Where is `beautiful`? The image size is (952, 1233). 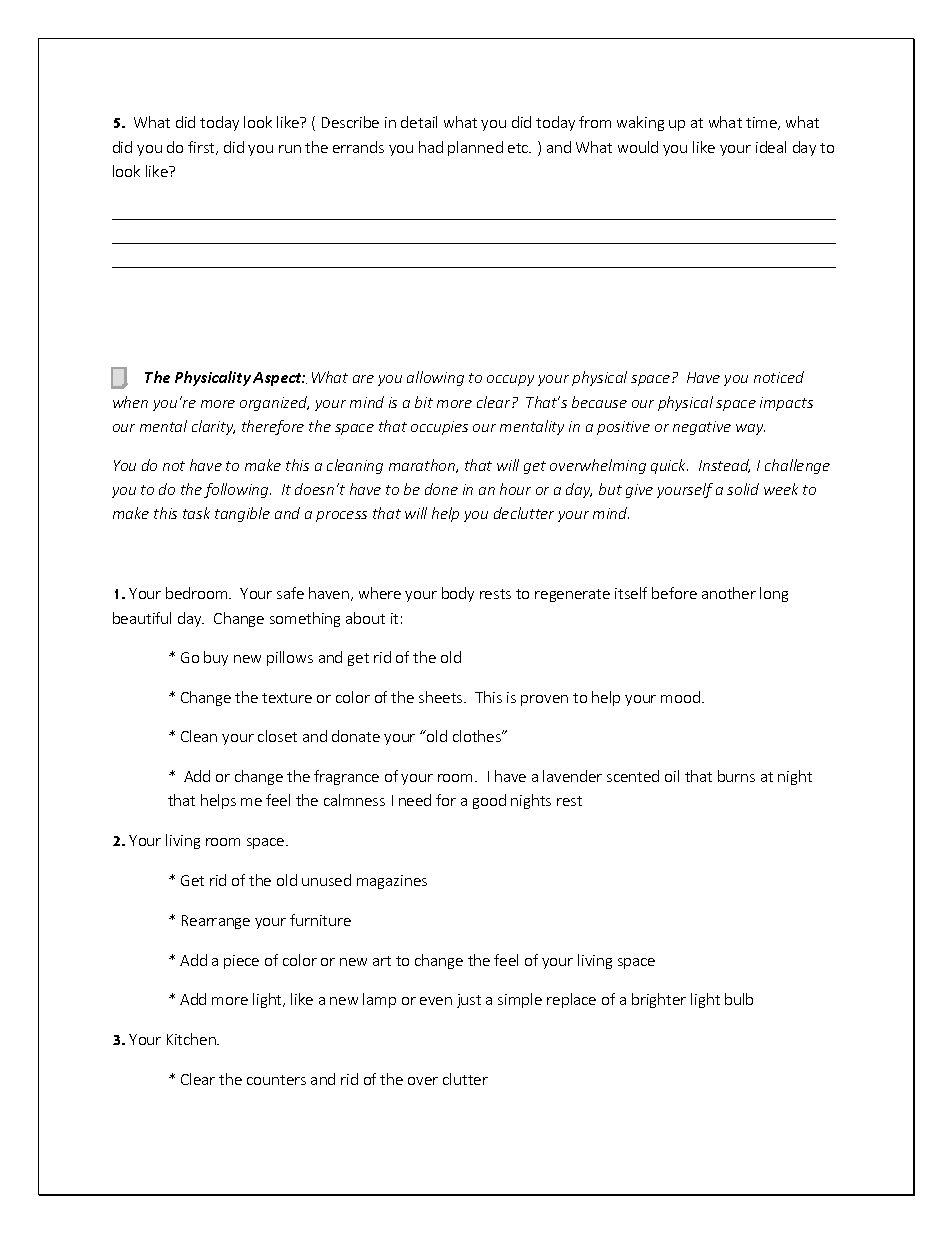 beautiful is located at coordinates (142, 618).
